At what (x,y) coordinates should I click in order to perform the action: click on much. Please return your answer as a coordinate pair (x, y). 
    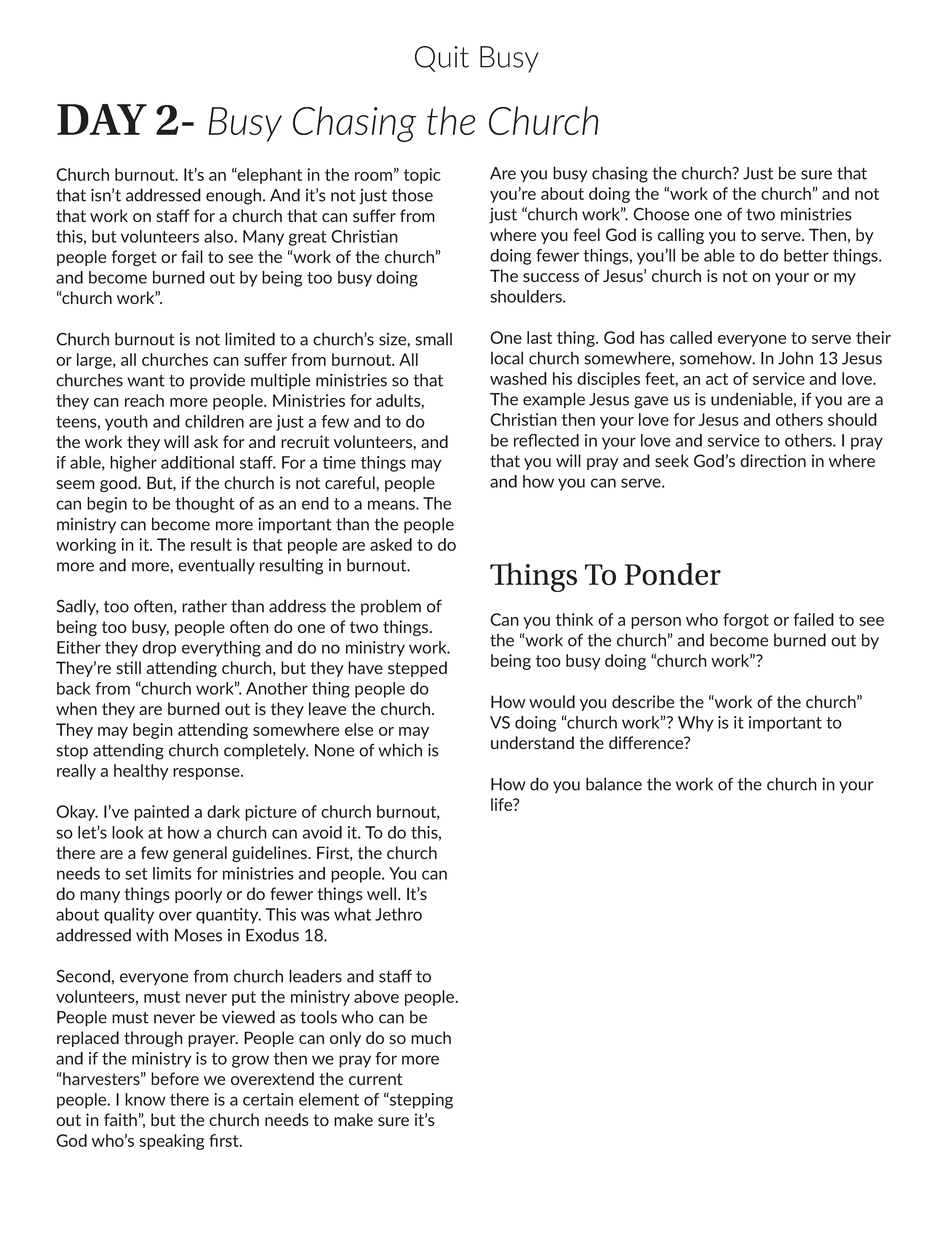
    Looking at the image, I should click on (431, 1037).
